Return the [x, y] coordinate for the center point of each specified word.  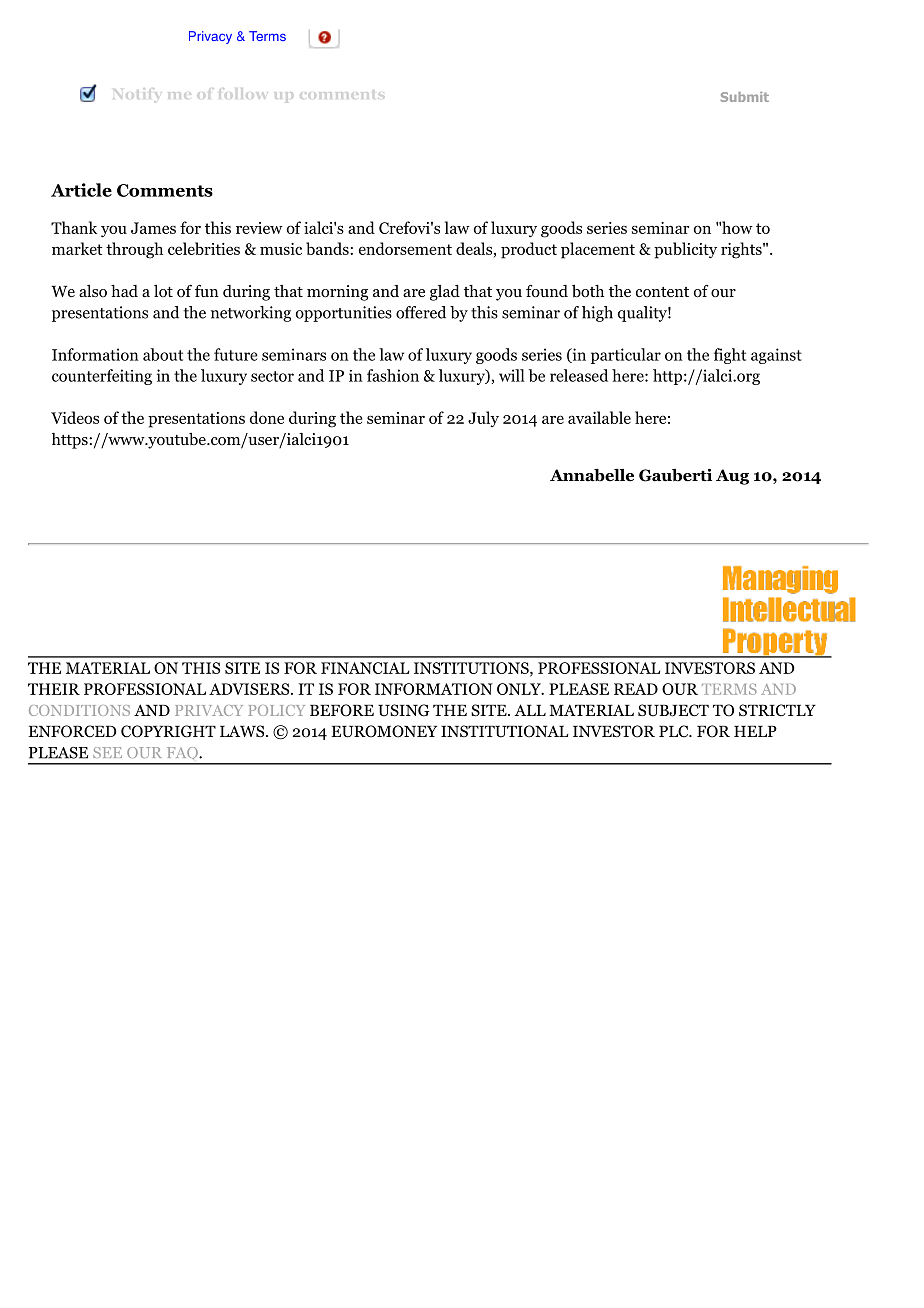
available [599, 417]
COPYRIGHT [168, 731]
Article [81, 190]
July [483, 419]
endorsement [405, 248]
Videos [75, 417]
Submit [745, 97]
